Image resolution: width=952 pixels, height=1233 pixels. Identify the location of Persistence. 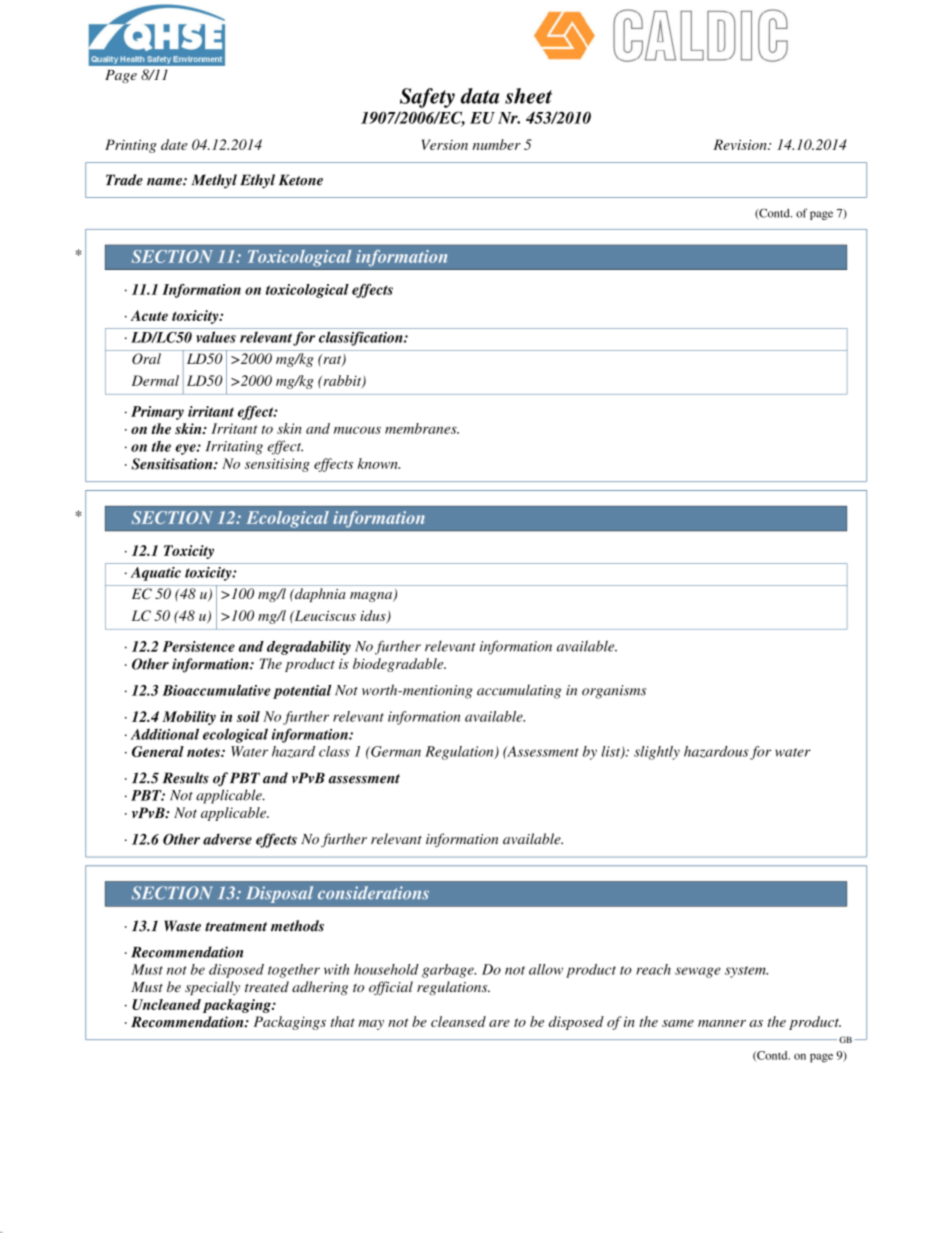
(198, 646).
